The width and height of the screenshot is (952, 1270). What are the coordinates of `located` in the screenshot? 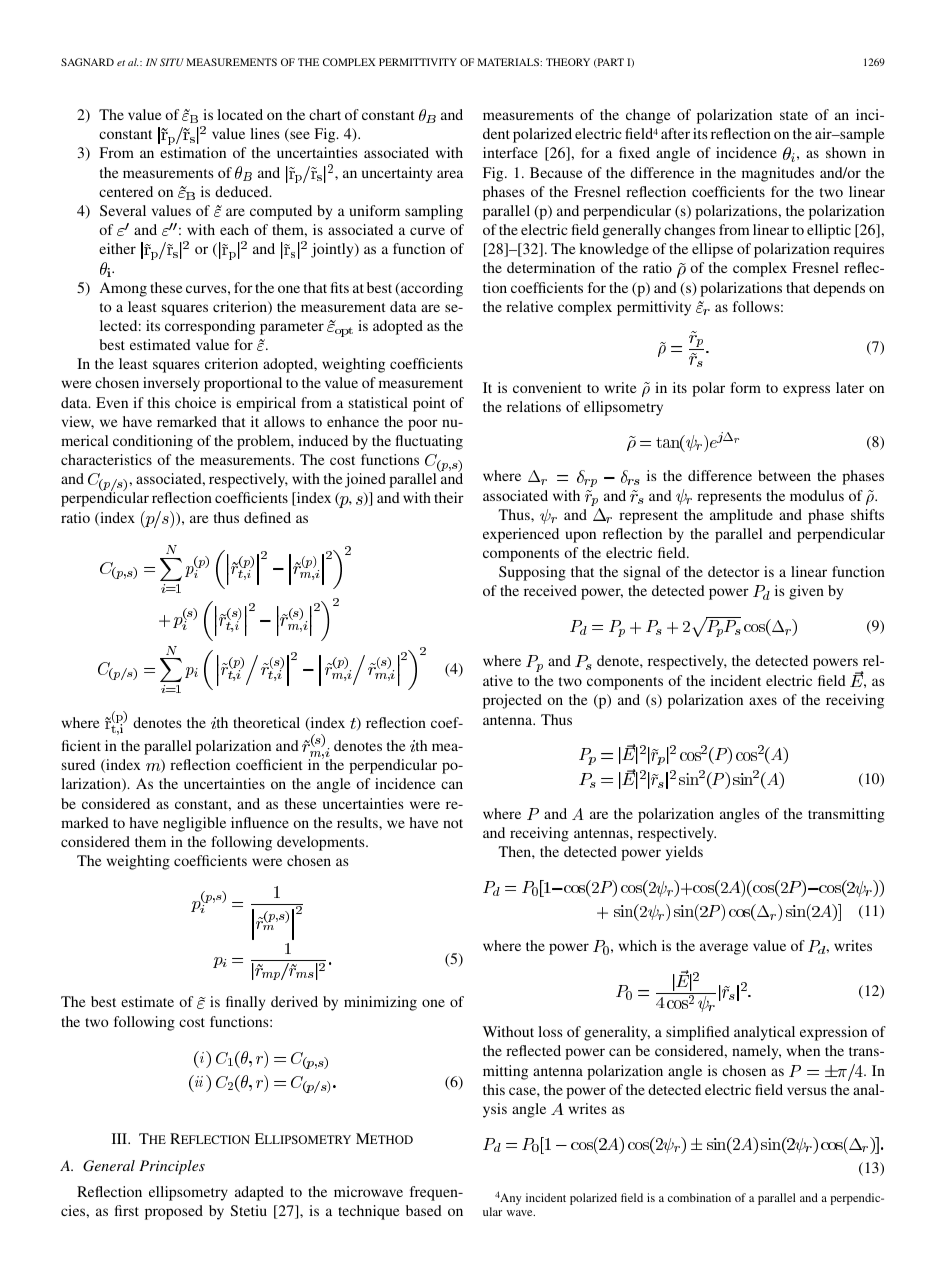 It's located at (240, 114).
